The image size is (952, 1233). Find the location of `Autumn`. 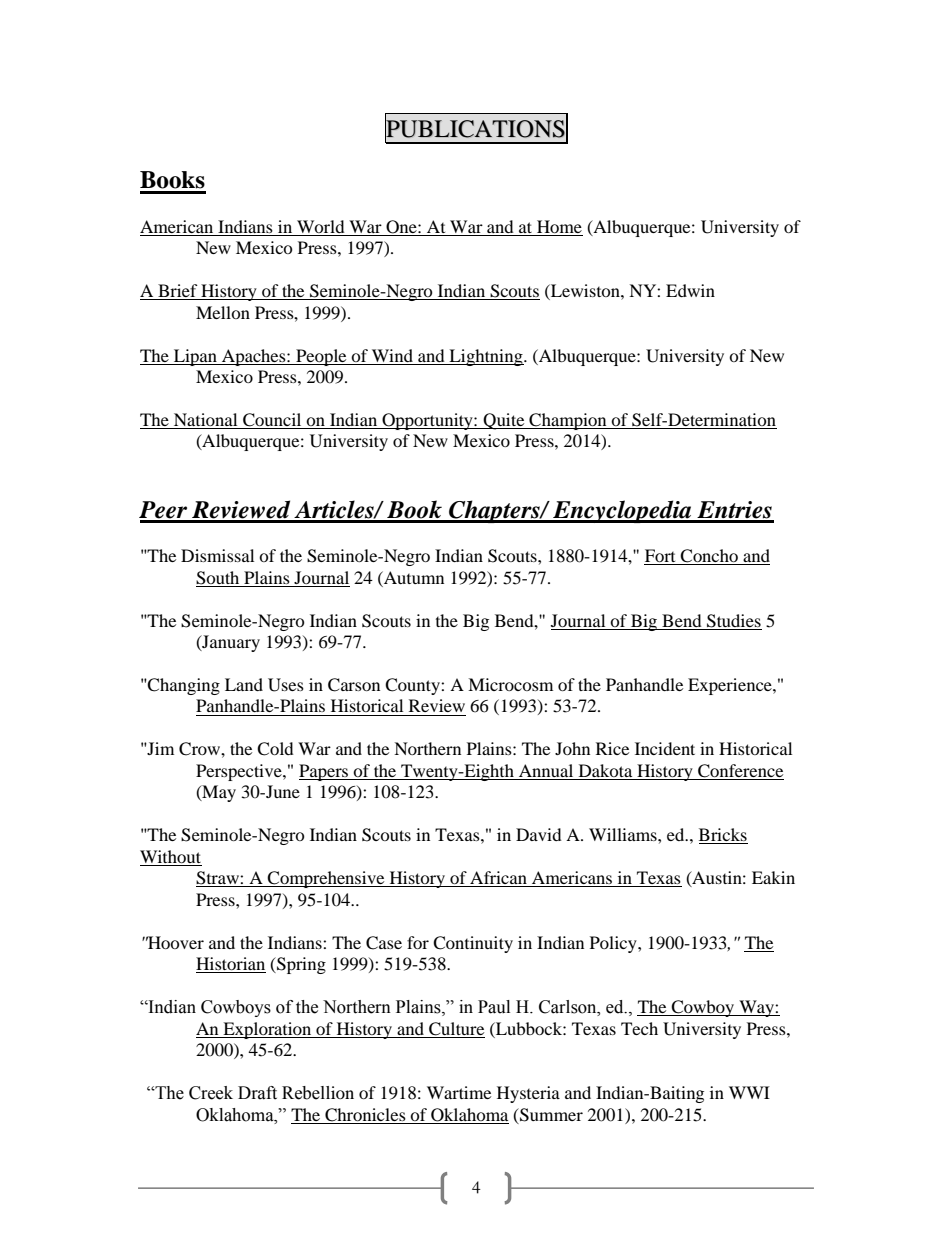

Autumn is located at coordinates (413, 577).
